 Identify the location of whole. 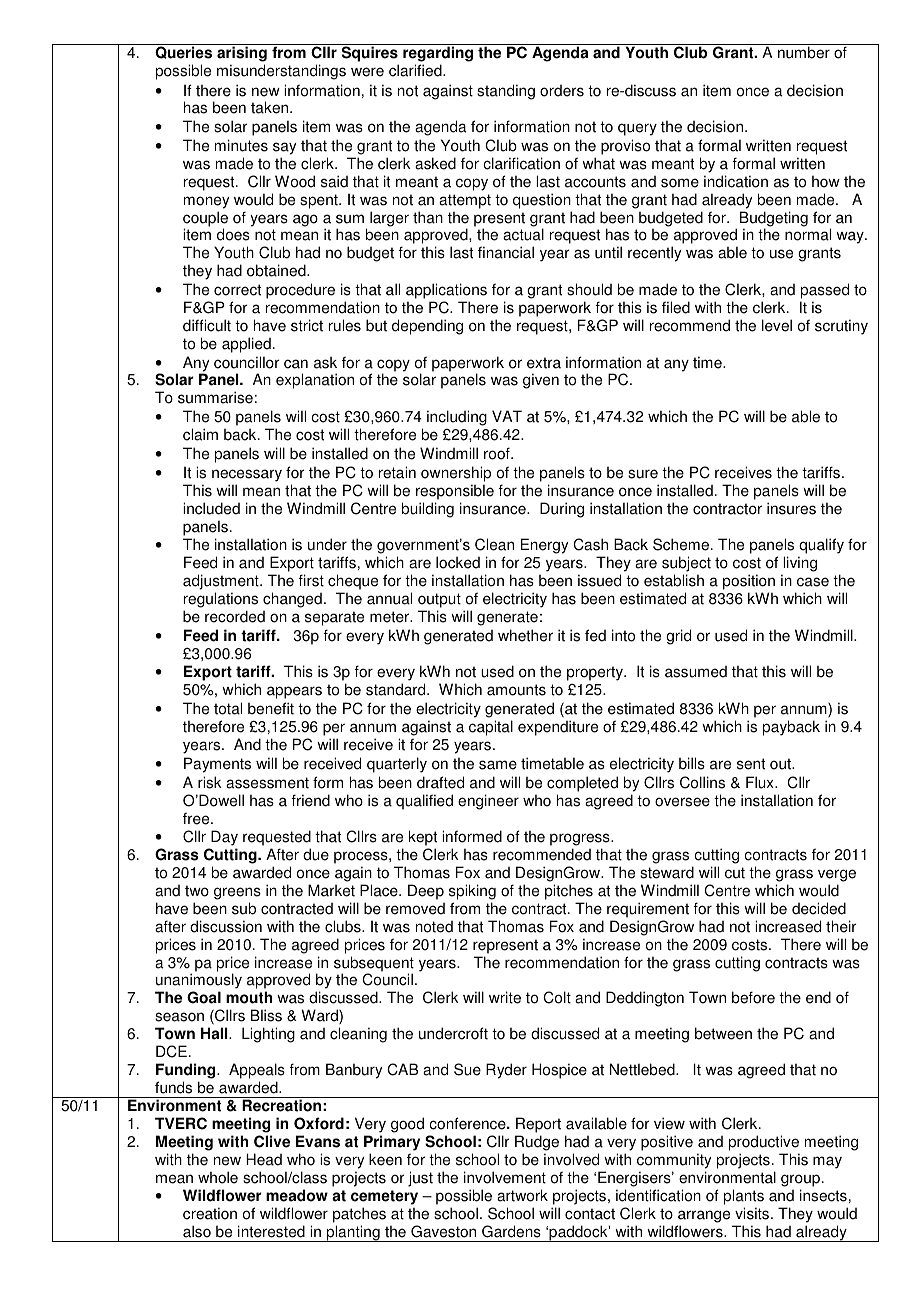
(218, 1177).
